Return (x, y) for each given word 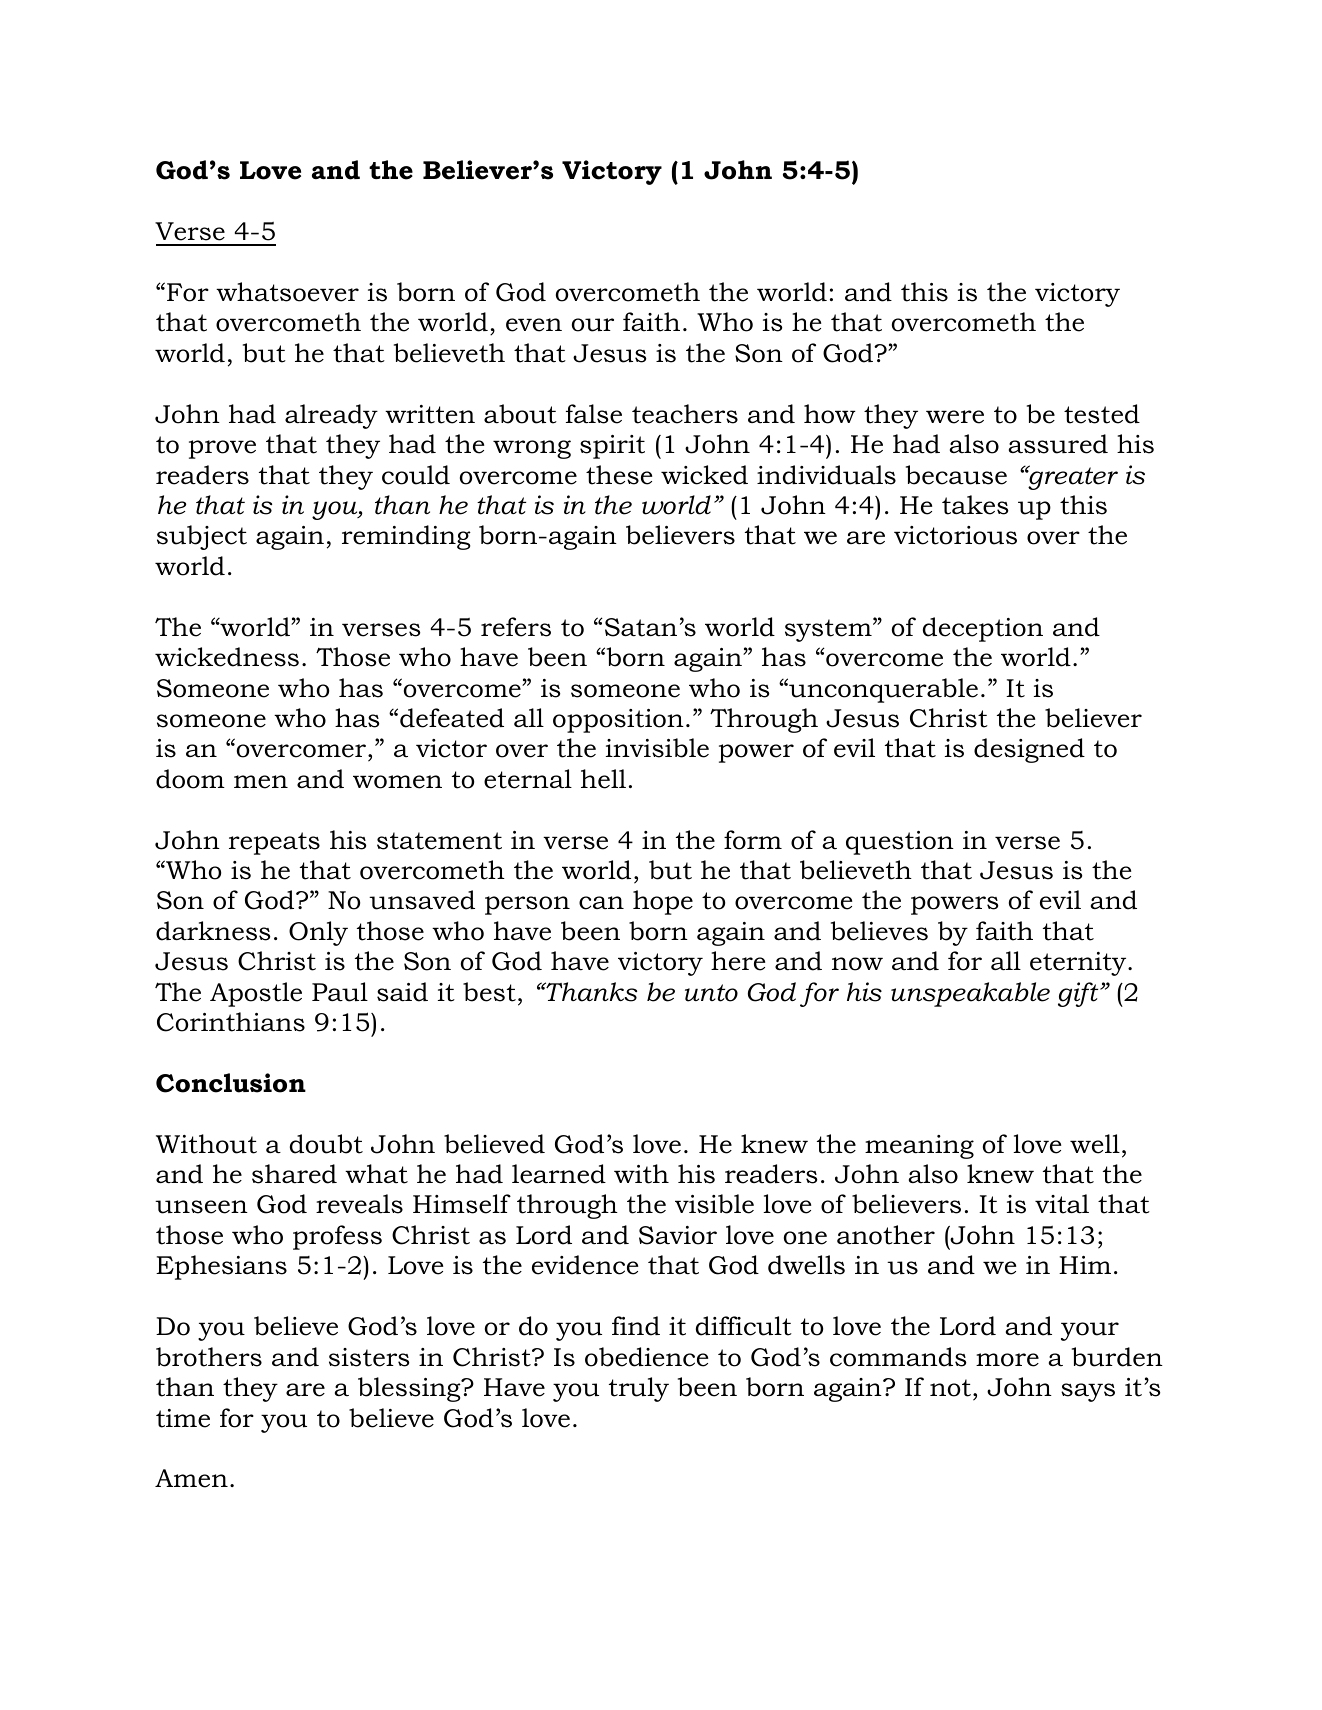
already (331, 416)
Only (318, 933)
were (955, 417)
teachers (685, 414)
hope (663, 902)
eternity (1079, 964)
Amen (191, 1478)
